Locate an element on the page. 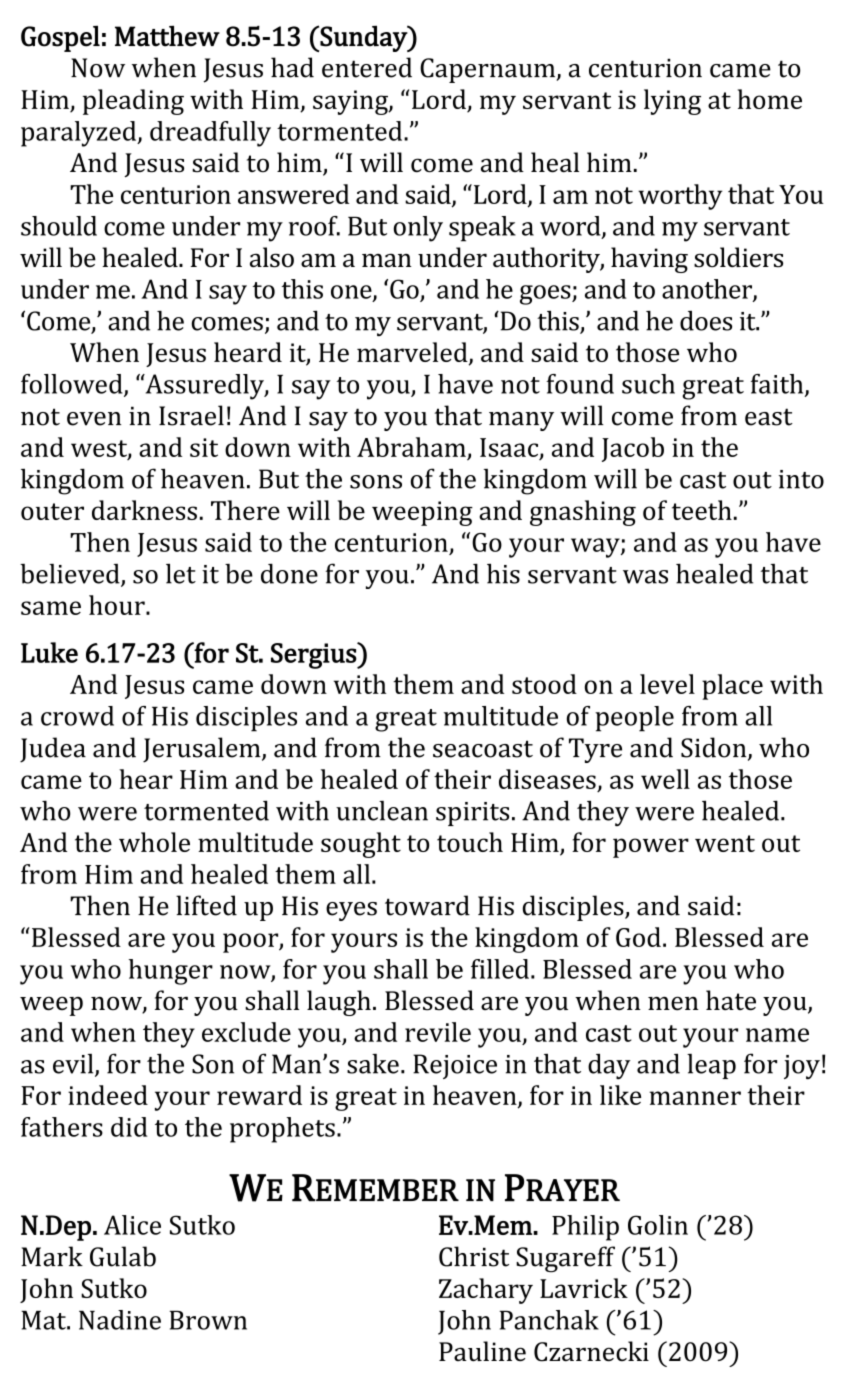 The image size is (849, 1400). pleading is located at coordinates (133, 102).
